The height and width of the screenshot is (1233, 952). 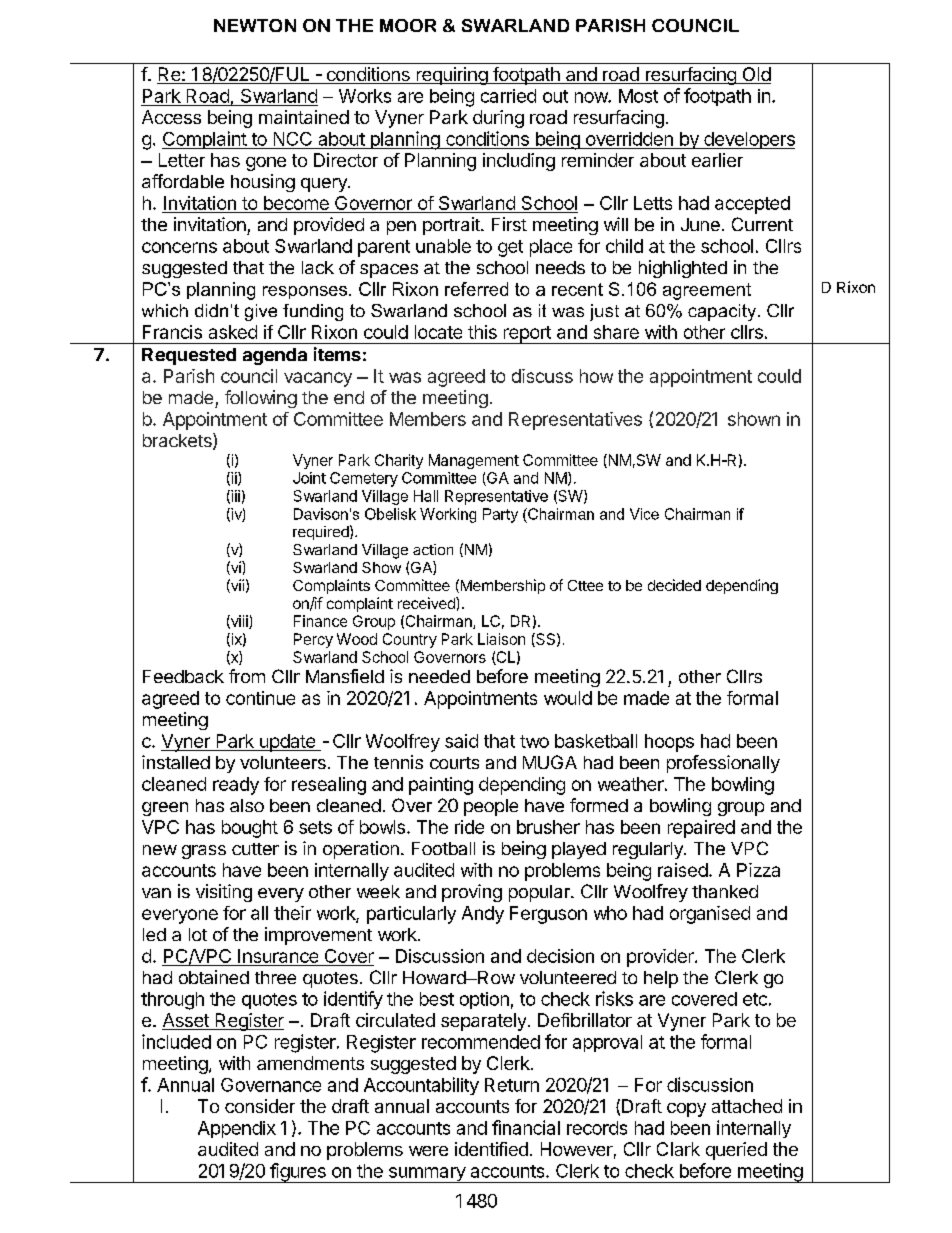 I want to click on visiting, so click(x=224, y=893).
